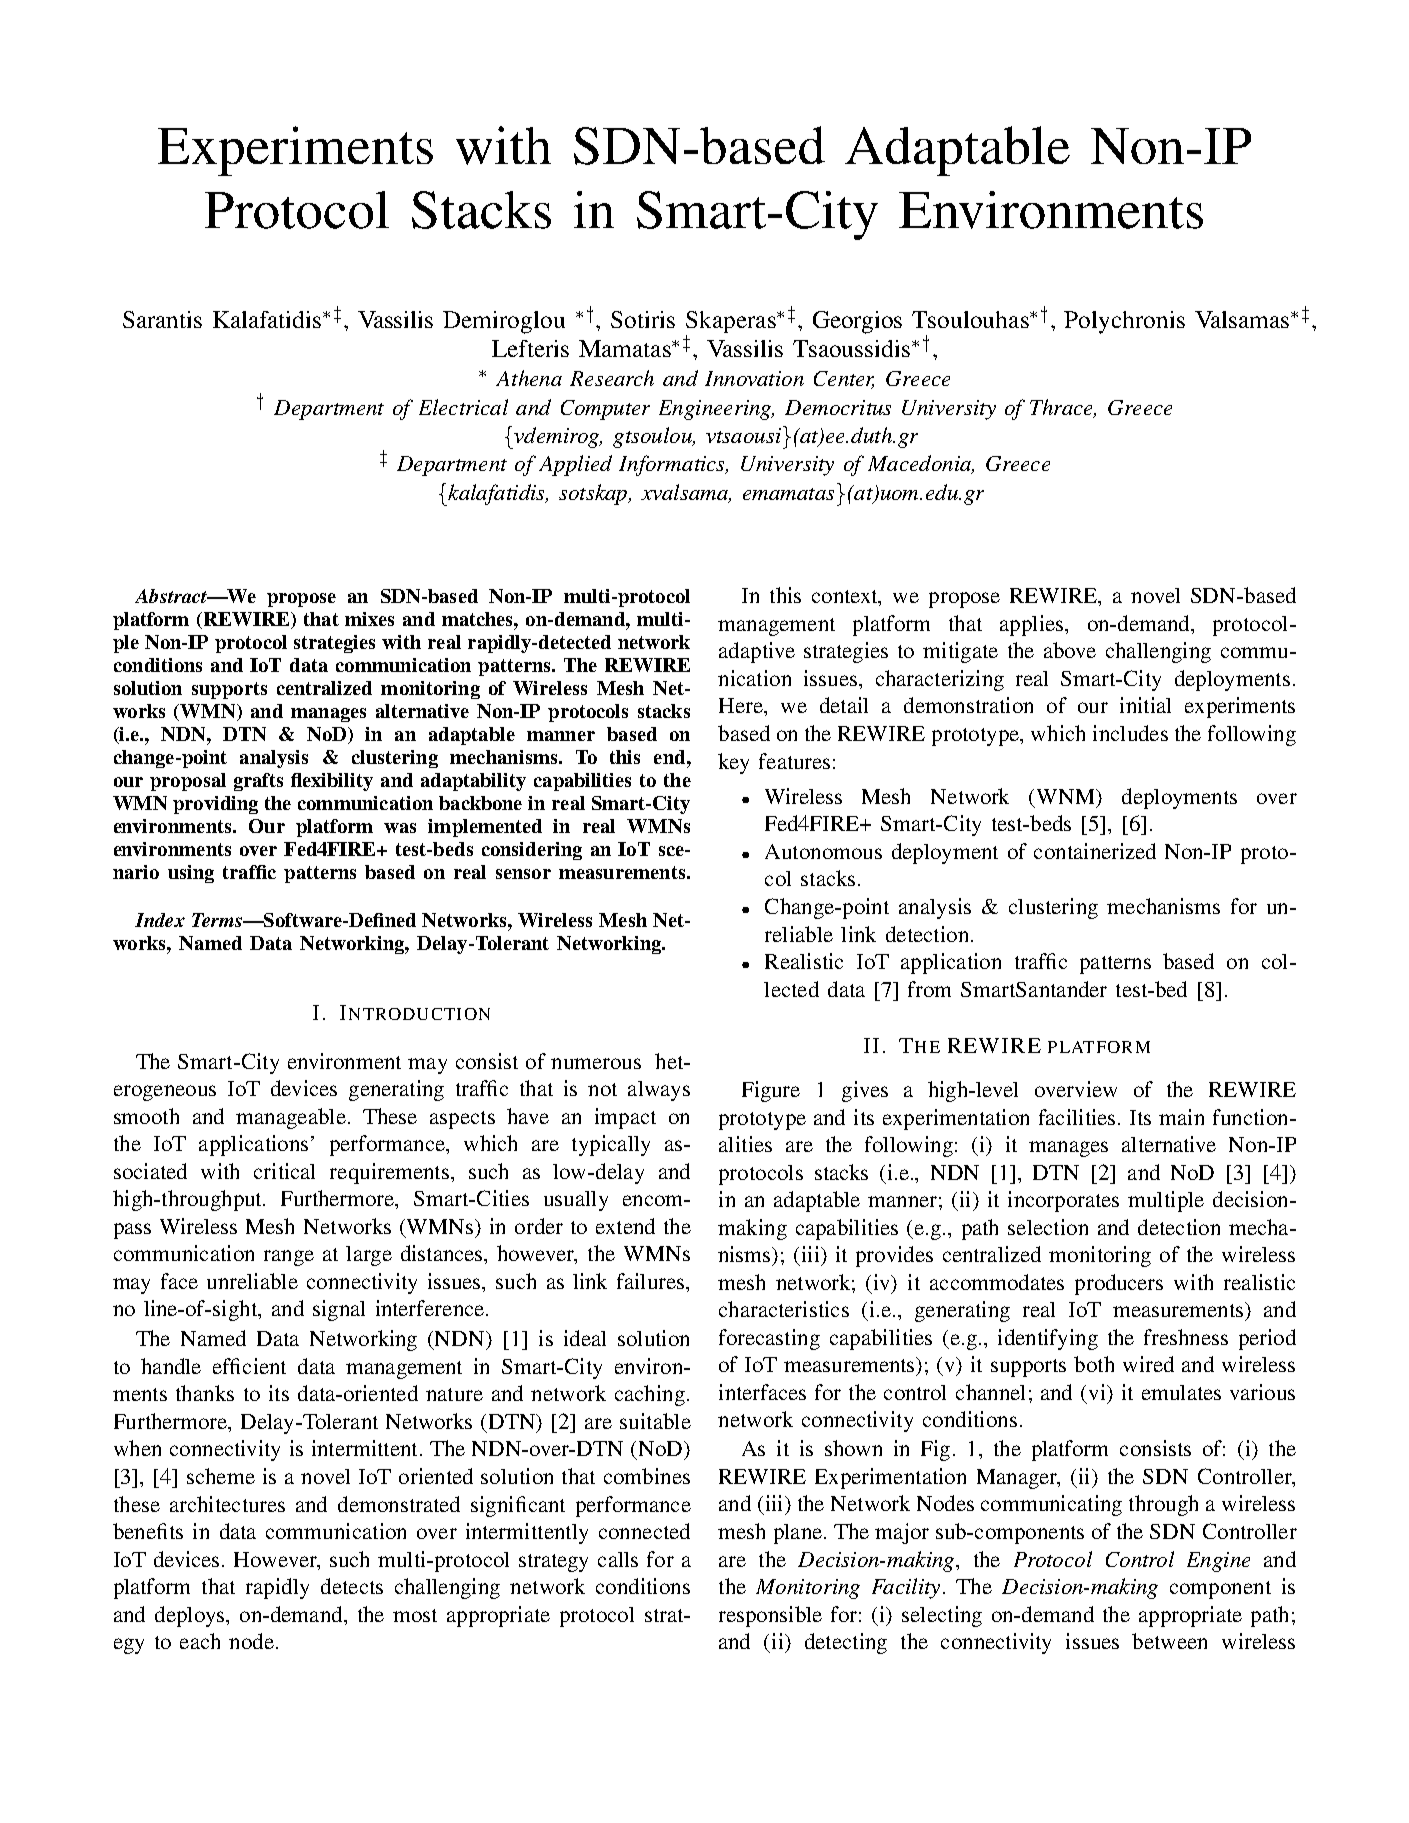 This screenshot has height=1823, width=1409. I want to click on Electrical, so click(463, 407).
